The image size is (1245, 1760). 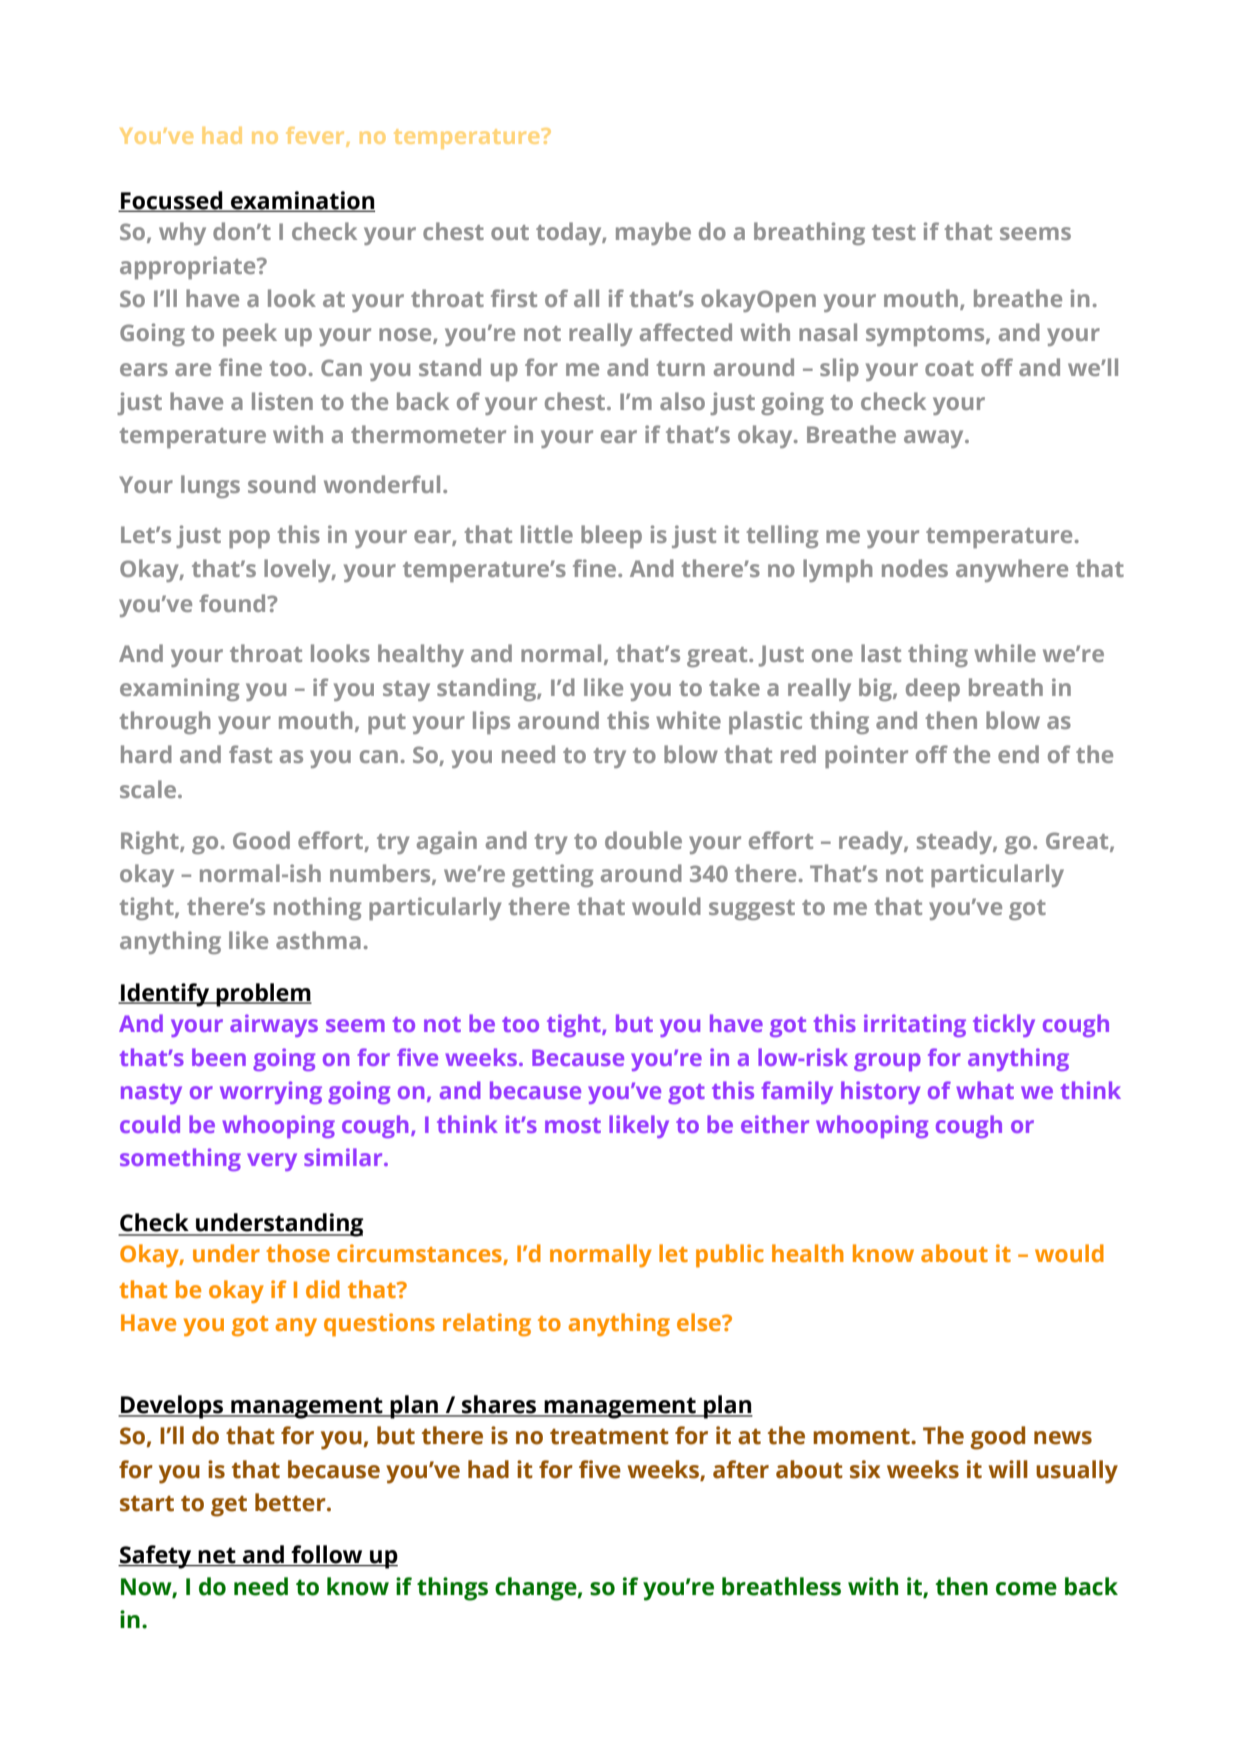 I want to click on also, so click(x=682, y=401).
